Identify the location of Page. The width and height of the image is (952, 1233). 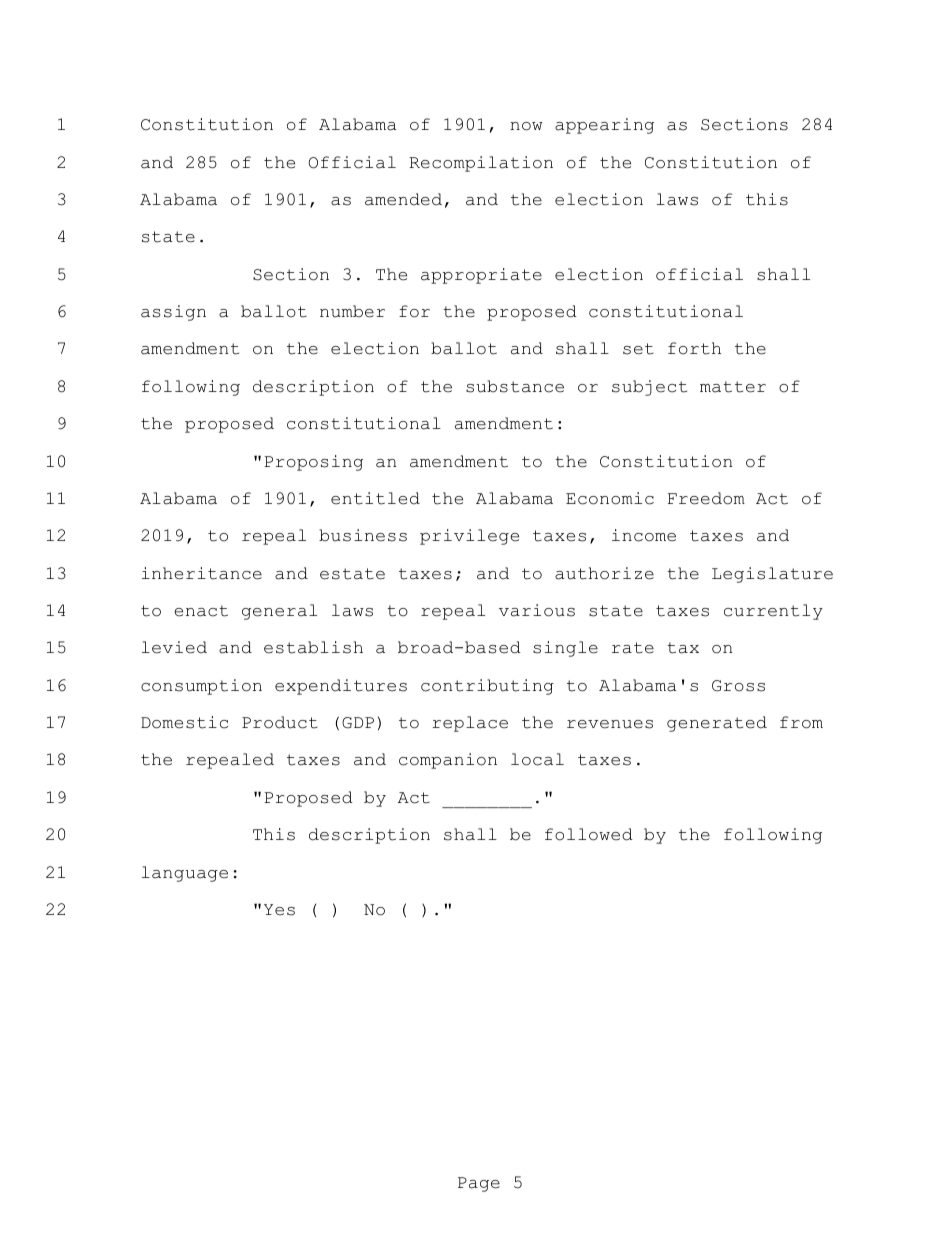
(479, 1184).
